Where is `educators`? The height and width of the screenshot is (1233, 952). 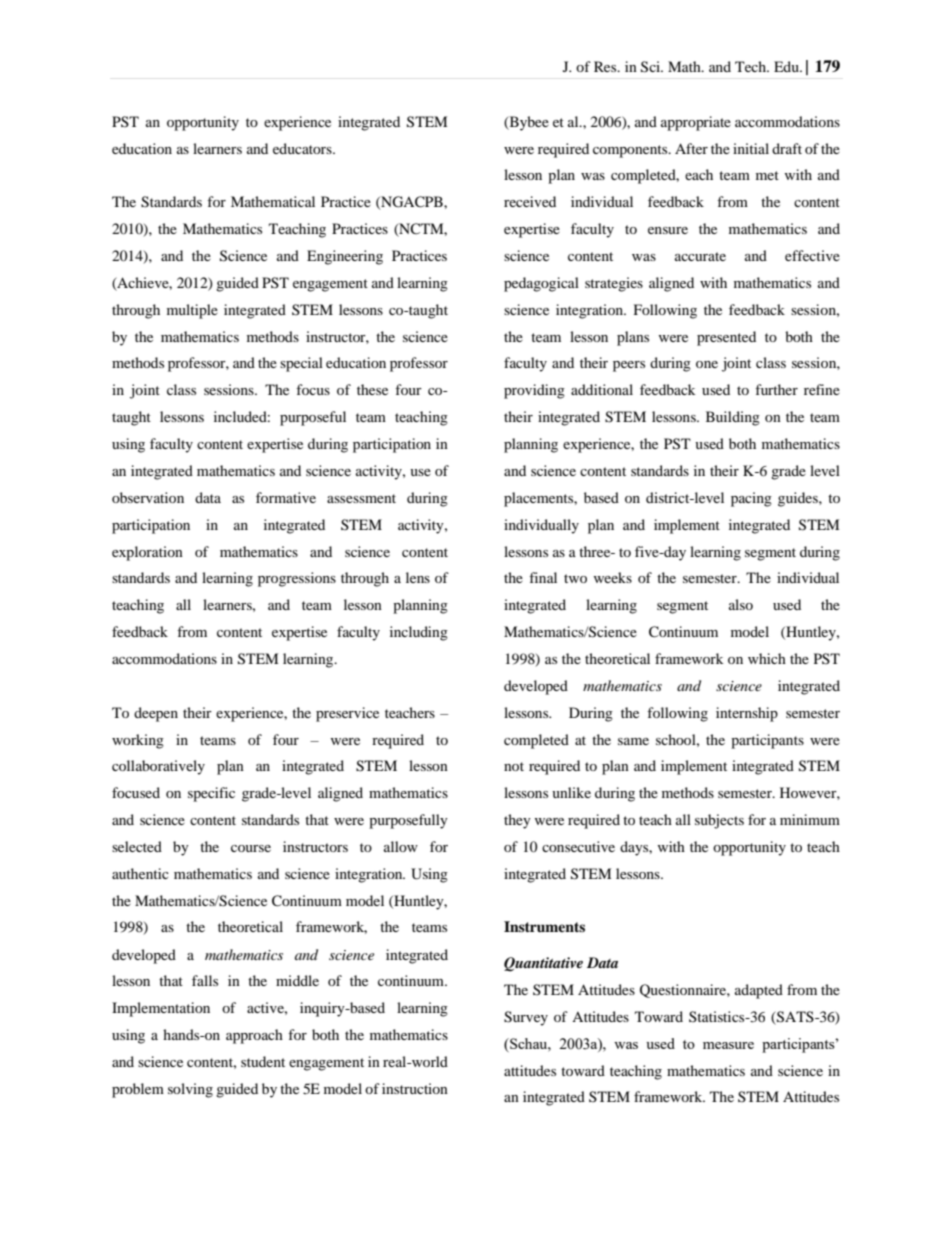 educators is located at coordinates (303, 148).
